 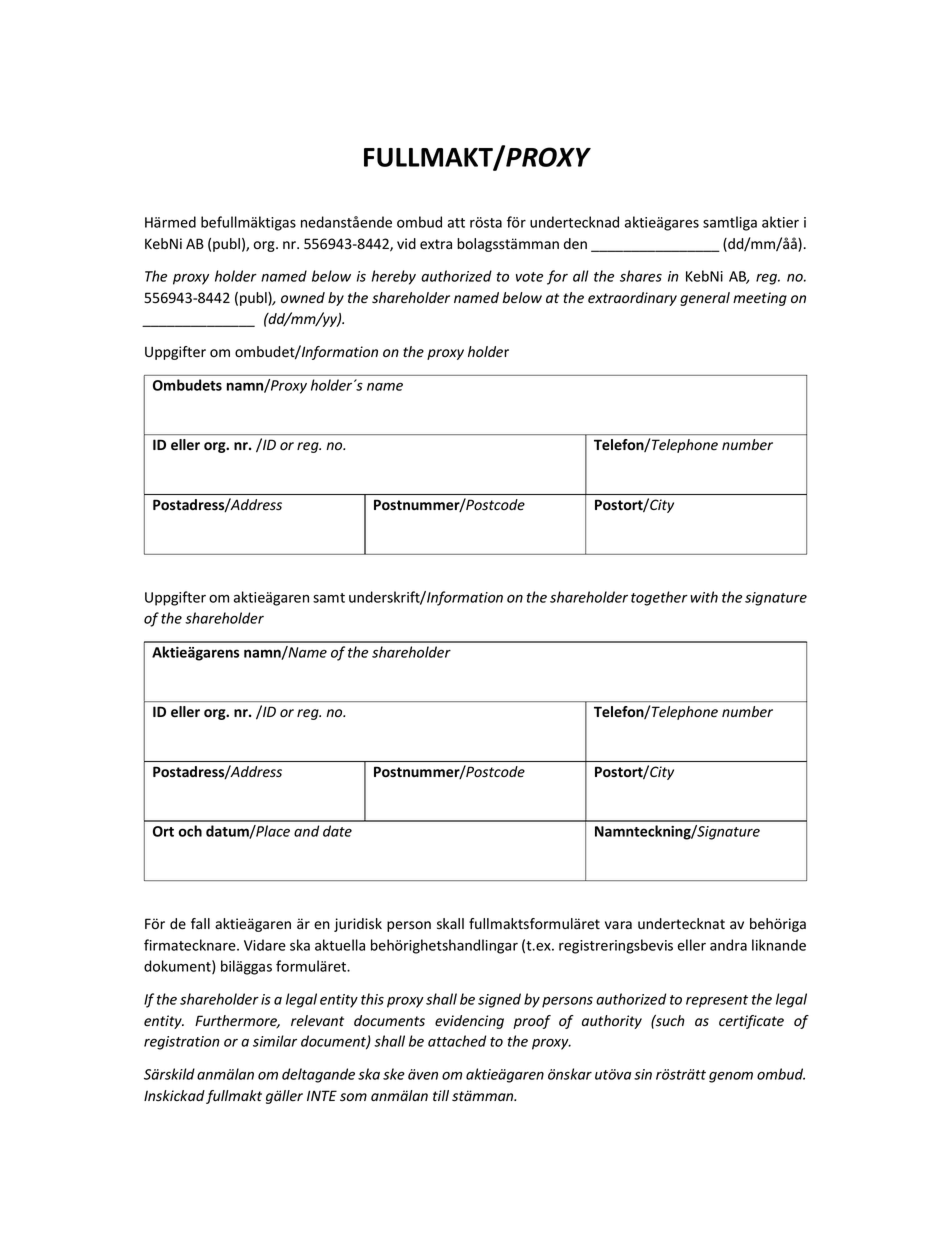 I want to click on together, so click(x=659, y=598).
